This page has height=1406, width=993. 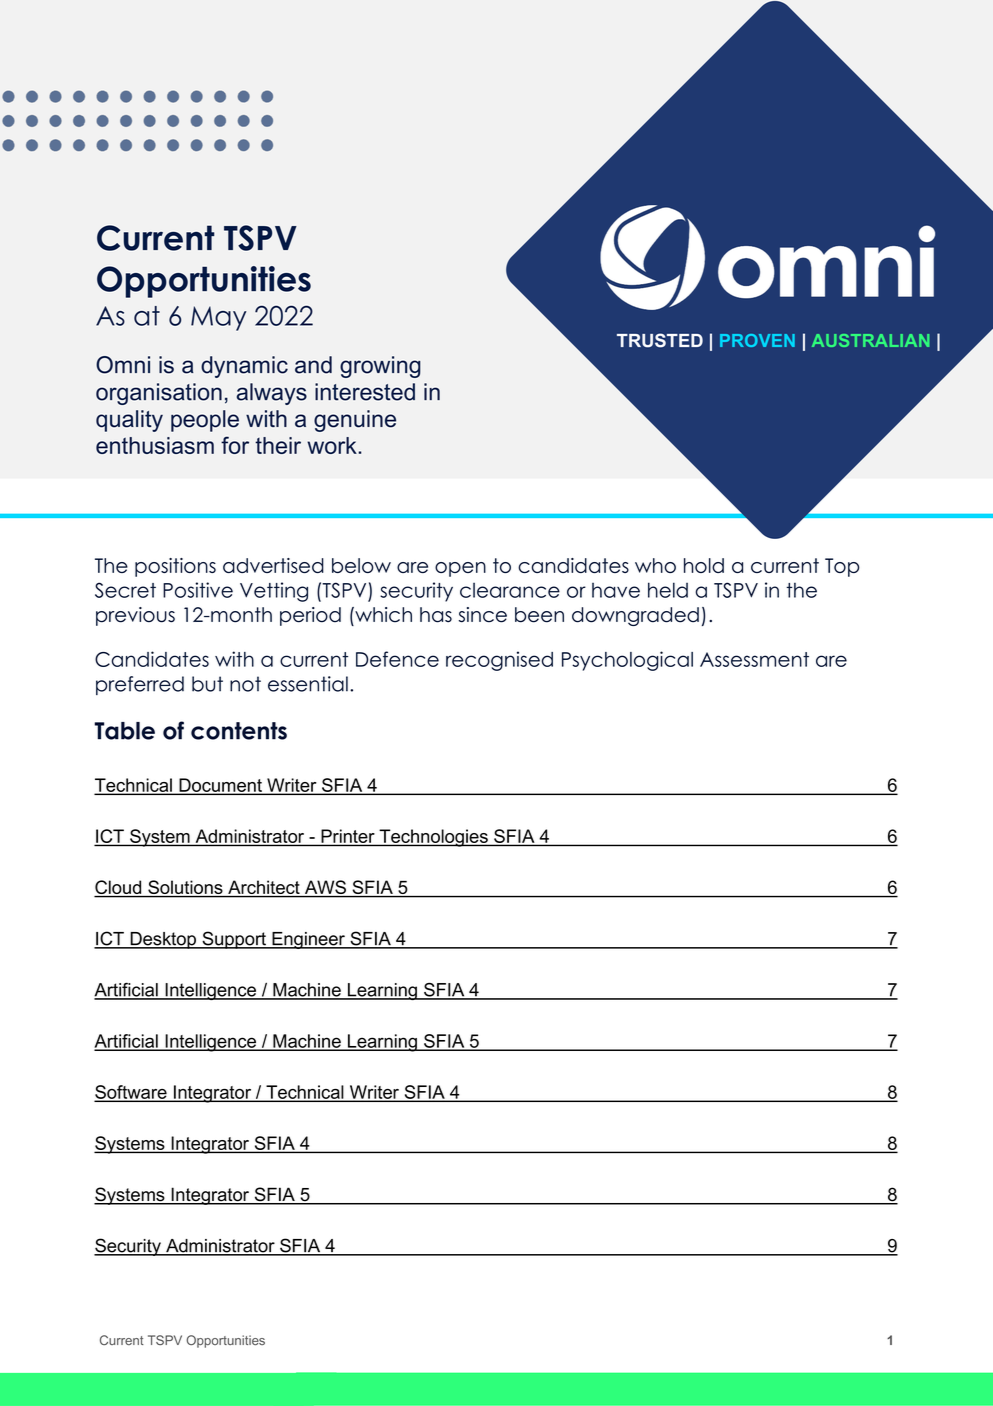 I want to click on Positive, so click(x=198, y=590).
